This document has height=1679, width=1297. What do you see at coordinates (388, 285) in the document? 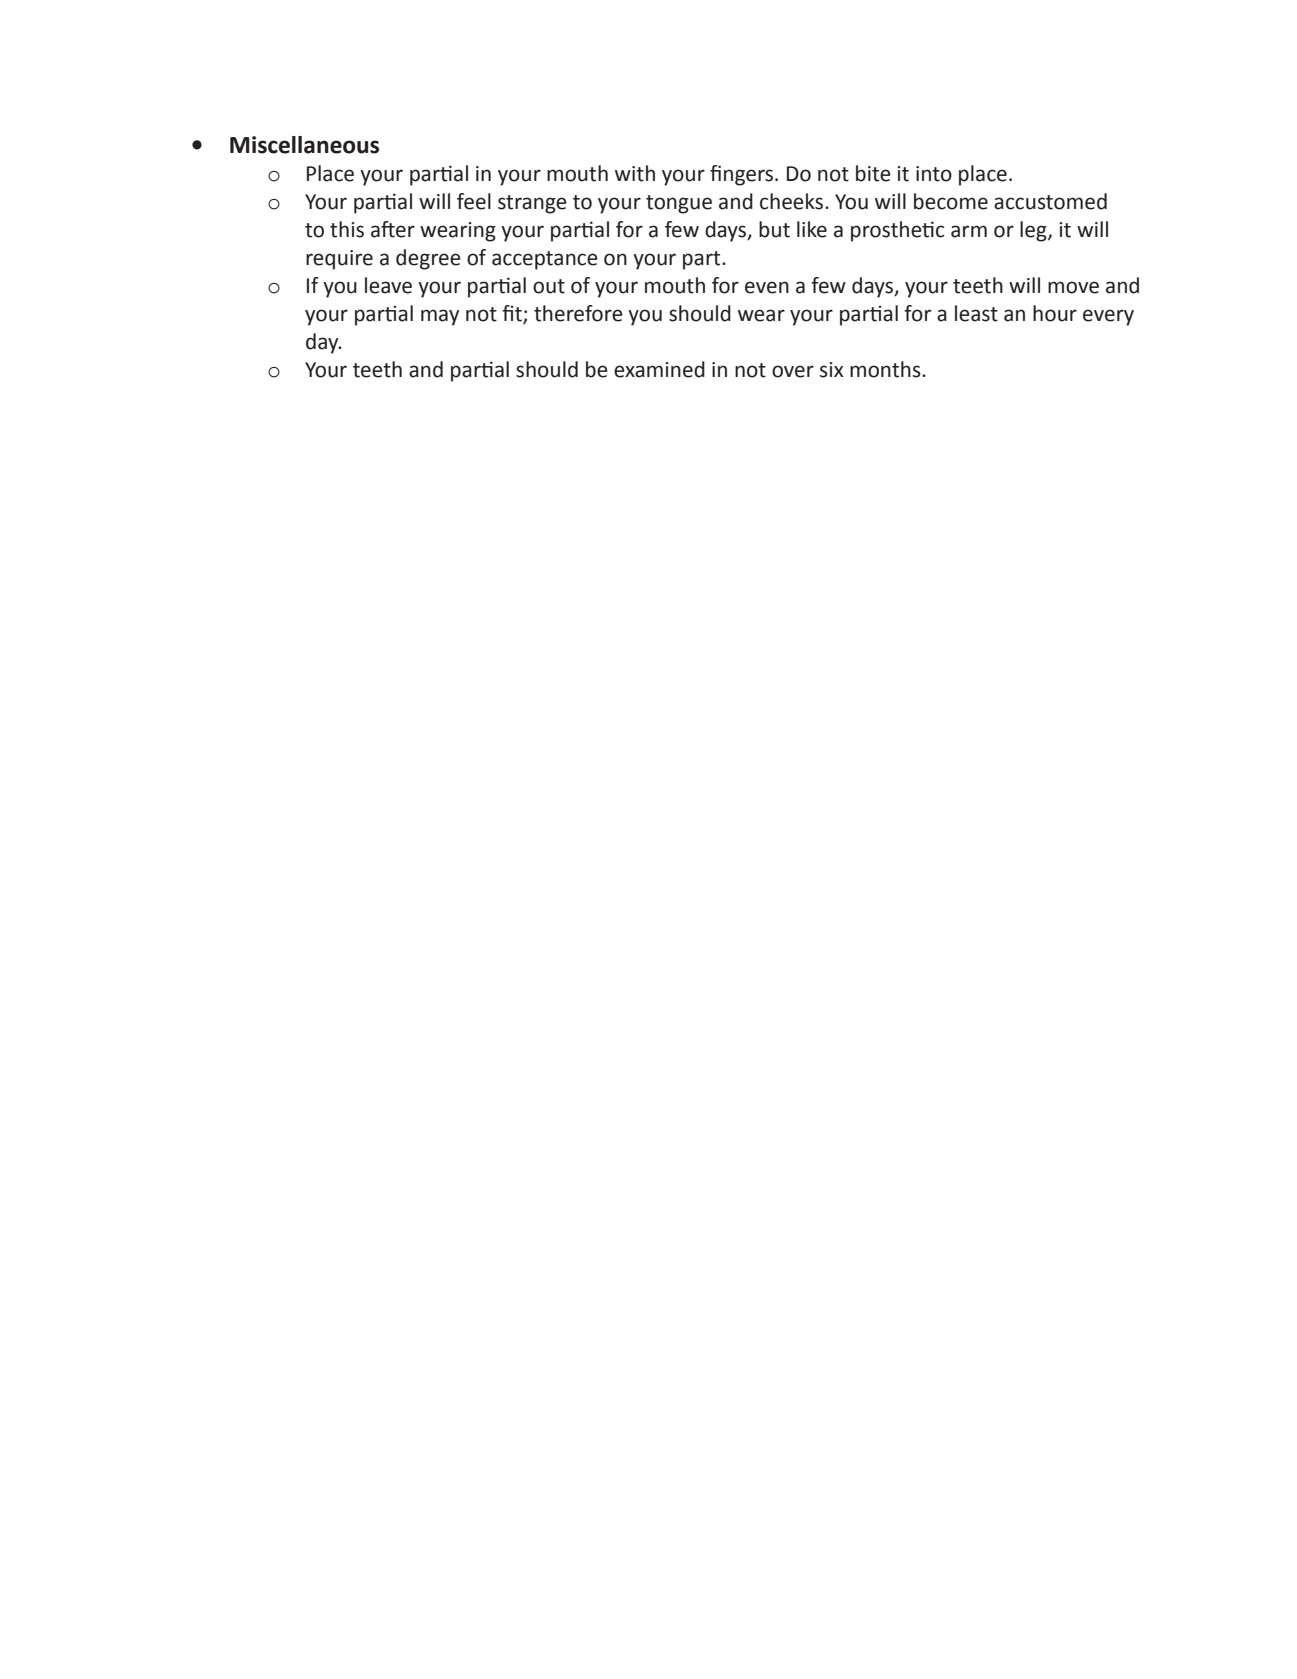
I see `leave` at bounding box center [388, 285].
